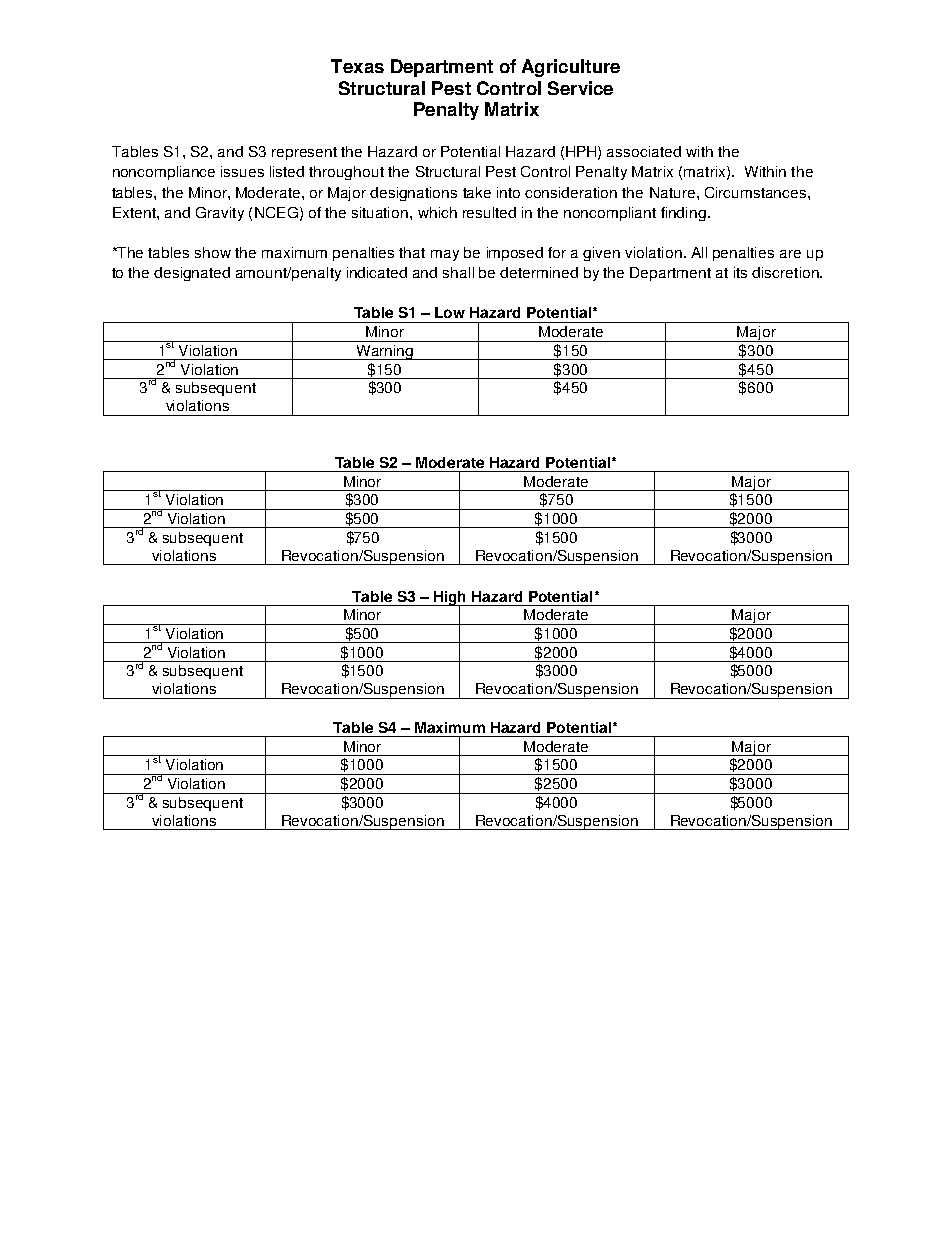 The image size is (952, 1233). Describe the element at coordinates (458, 272) in the image. I see `shall` at that location.
